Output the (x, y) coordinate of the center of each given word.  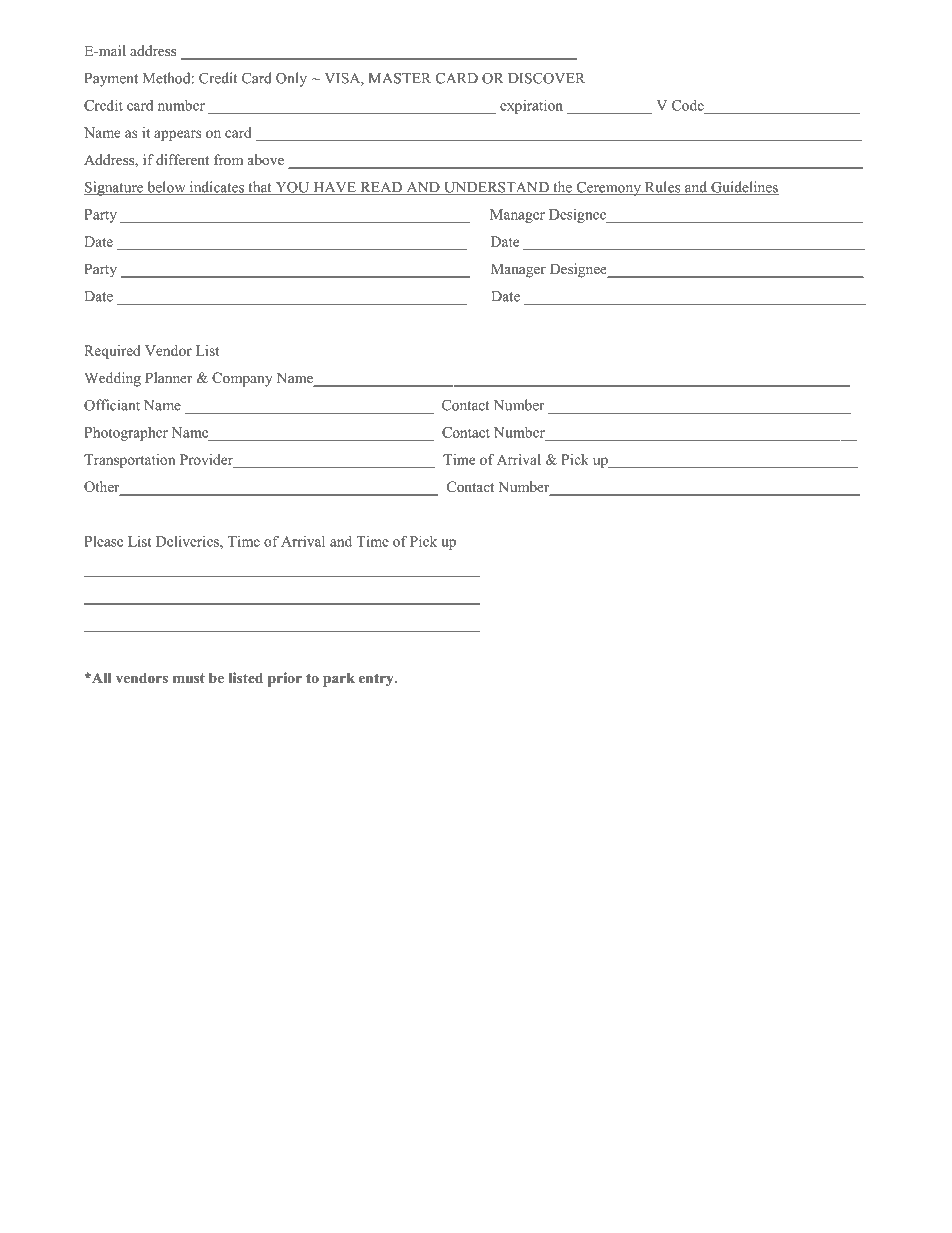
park (339, 679)
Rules (663, 188)
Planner (168, 377)
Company (242, 379)
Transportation (130, 461)
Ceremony (608, 189)
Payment (111, 80)
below (166, 188)
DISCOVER (546, 78)
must (189, 678)
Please (103, 541)
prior (285, 679)
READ (381, 188)
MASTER (399, 78)
